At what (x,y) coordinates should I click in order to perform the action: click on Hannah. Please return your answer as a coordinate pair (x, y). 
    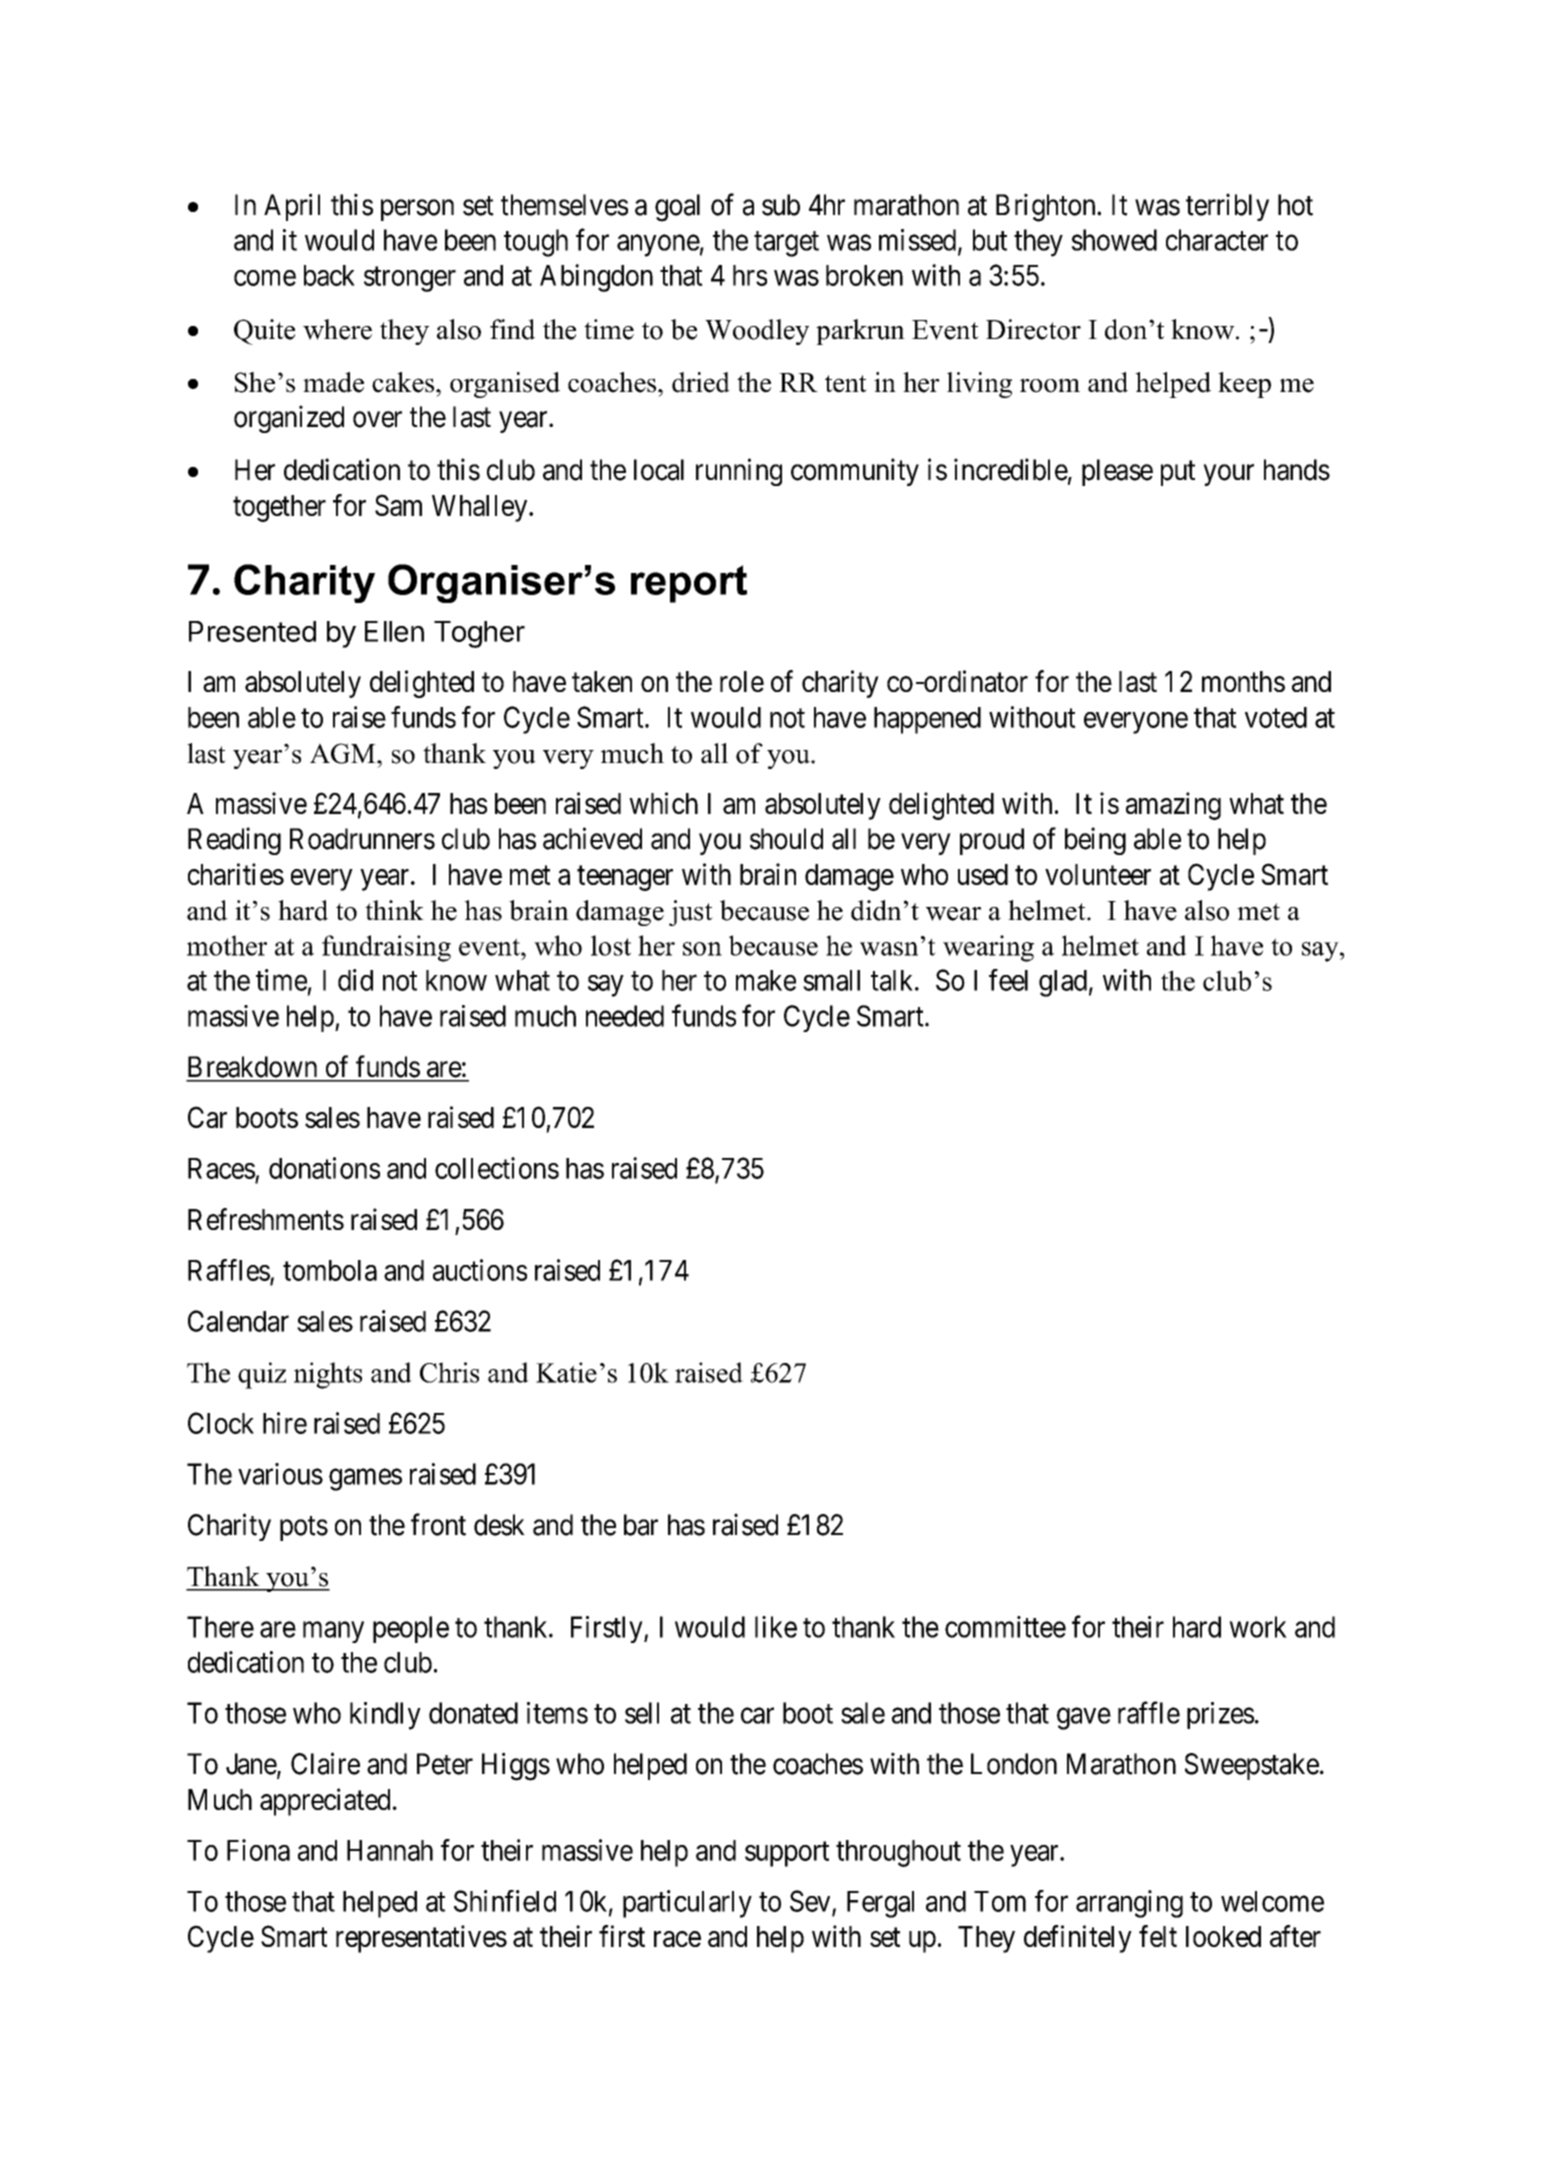
    Looking at the image, I should click on (390, 1850).
